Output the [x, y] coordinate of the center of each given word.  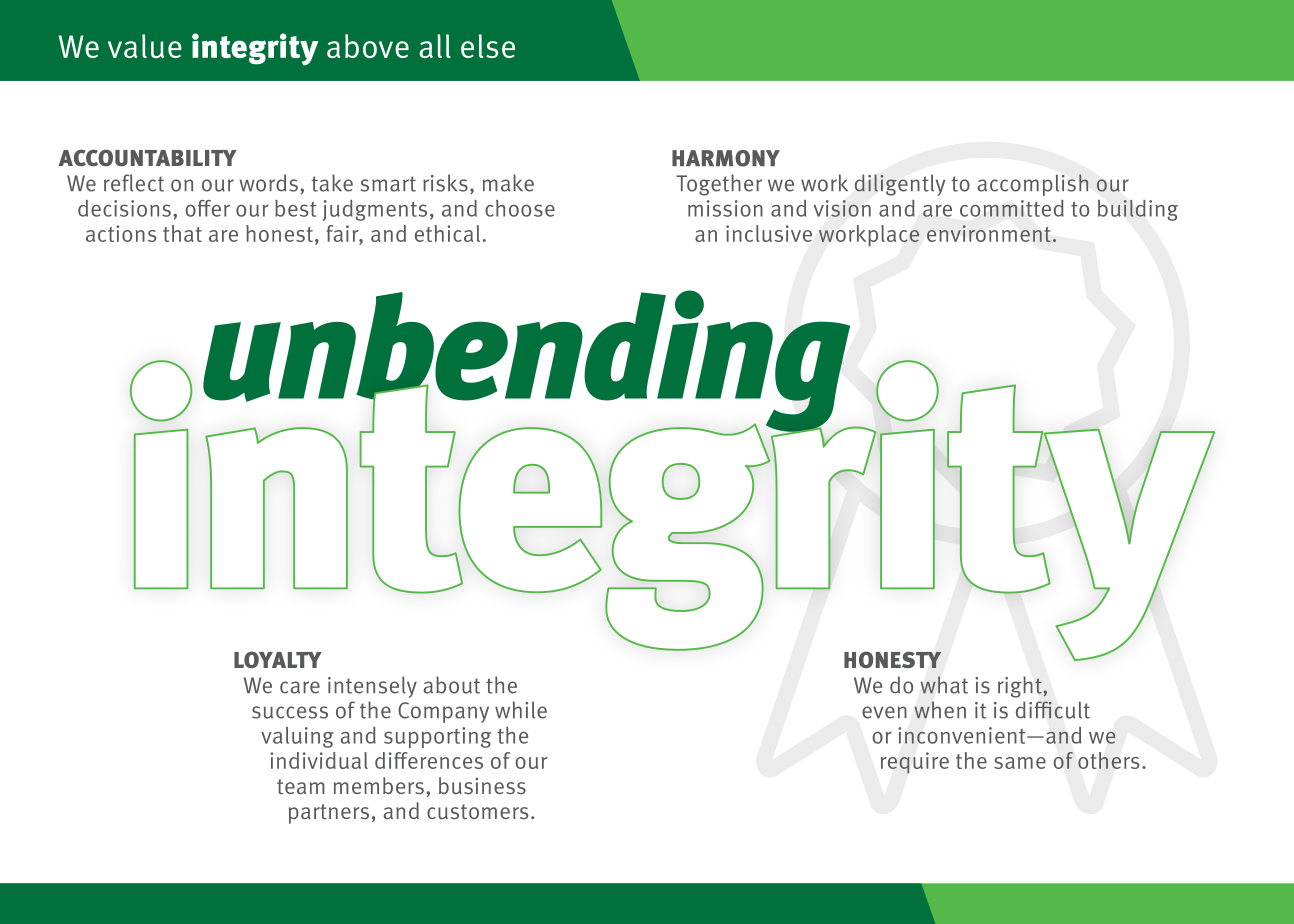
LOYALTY [278, 659]
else [488, 46]
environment [989, 233]
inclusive [769, 233]
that [182, 233]
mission [725, 208]
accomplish [1032, 185]
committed [1012, 208]
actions [121, 233]
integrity [255, 49]
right [1021, 687]
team [301, 787]
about [451, 685]
